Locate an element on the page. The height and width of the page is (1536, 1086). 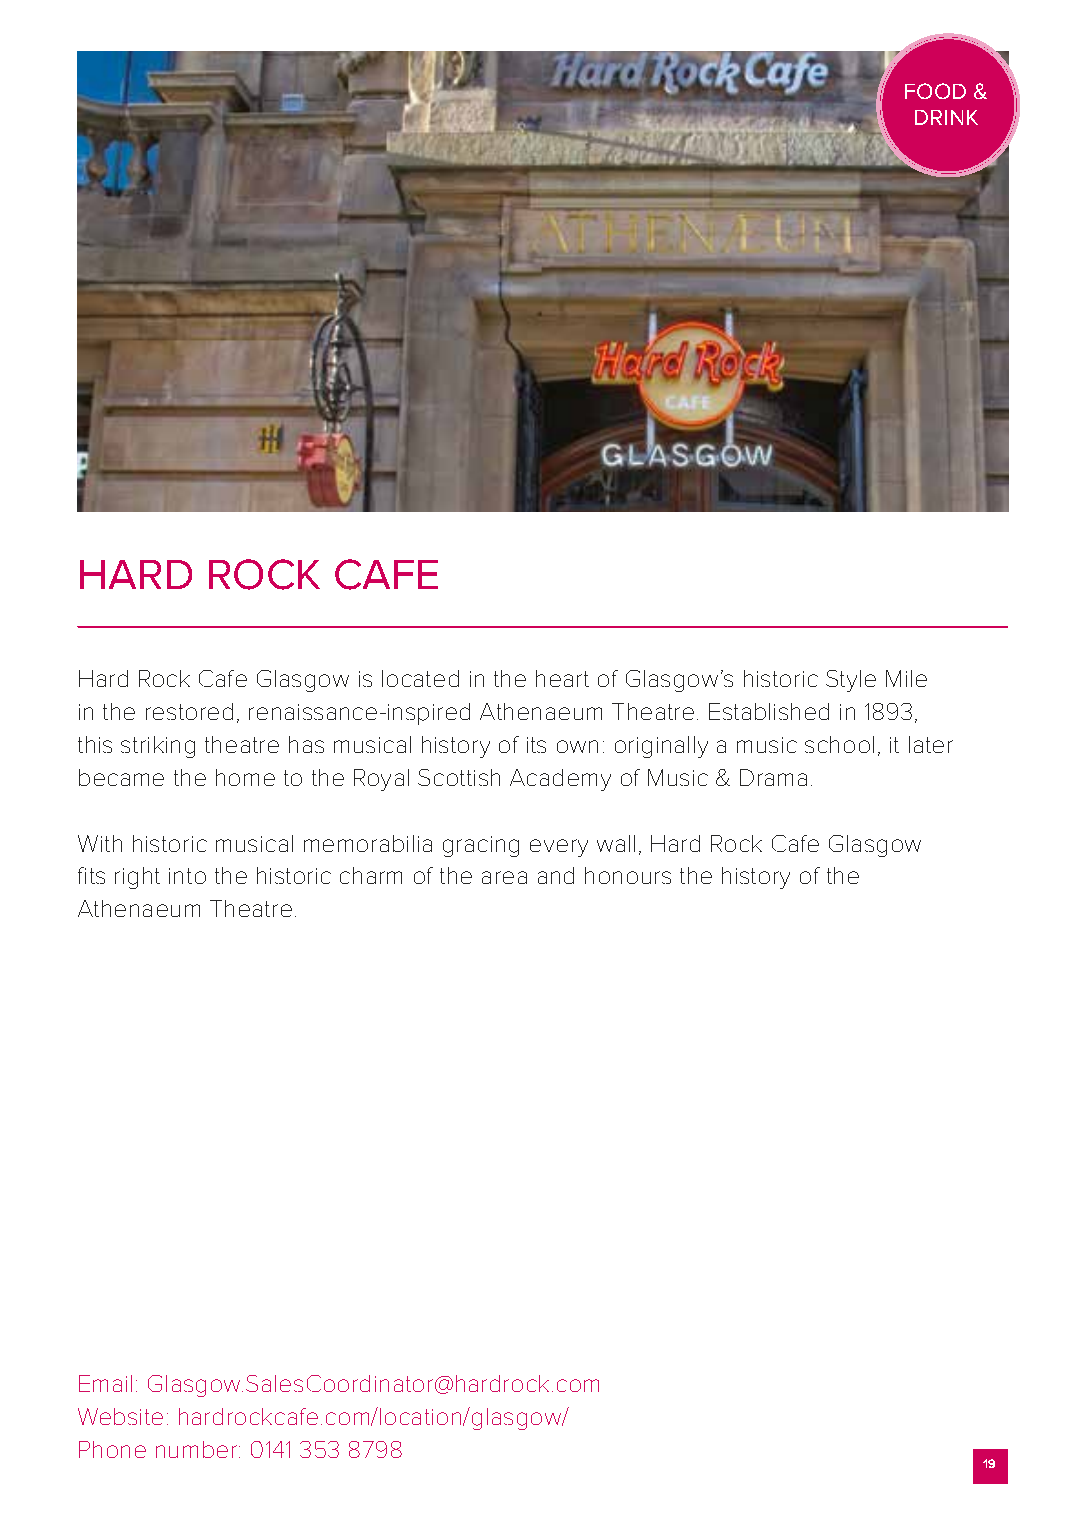
located is located at coordinates (420, 678).
